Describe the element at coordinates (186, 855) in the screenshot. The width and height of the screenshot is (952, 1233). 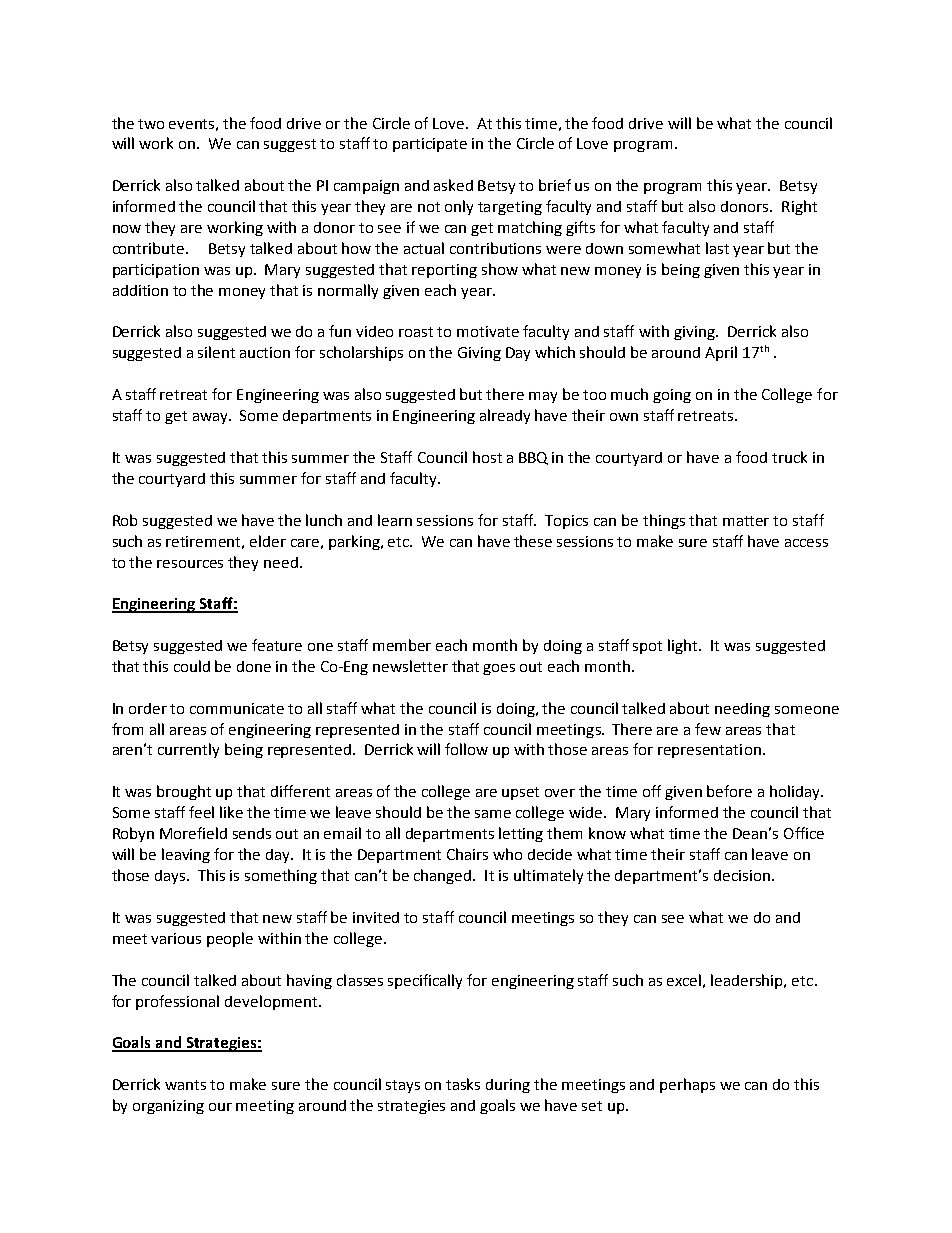
I see `leaving` at that location.
